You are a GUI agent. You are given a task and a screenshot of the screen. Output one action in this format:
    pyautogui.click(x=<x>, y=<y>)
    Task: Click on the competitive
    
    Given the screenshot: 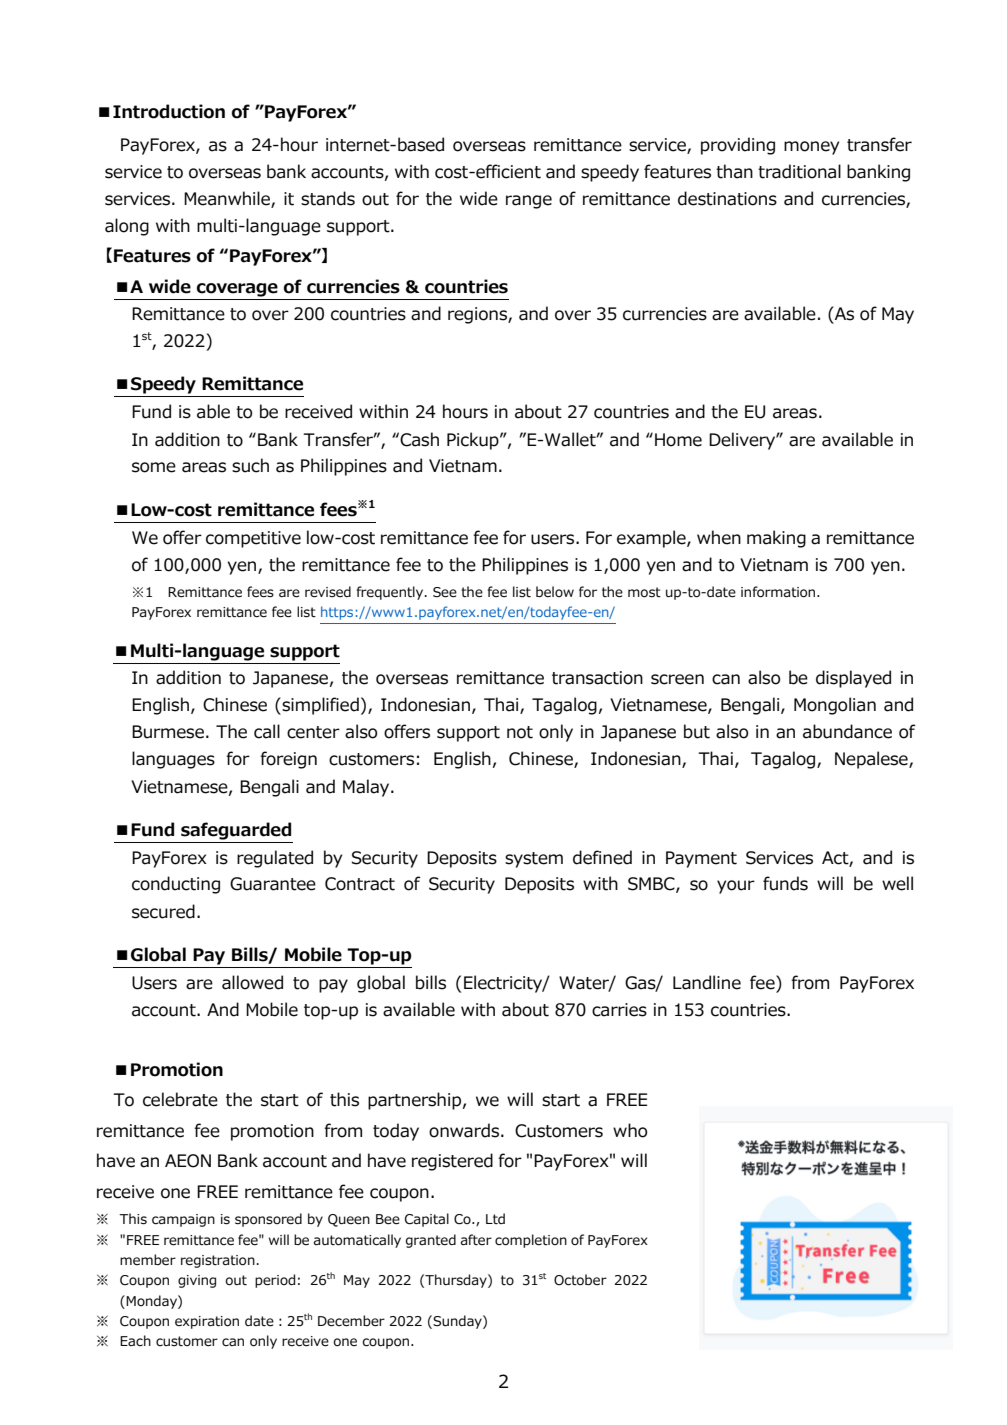 What is the action you would take?
    pyautogui.click(x=253, y=539)
